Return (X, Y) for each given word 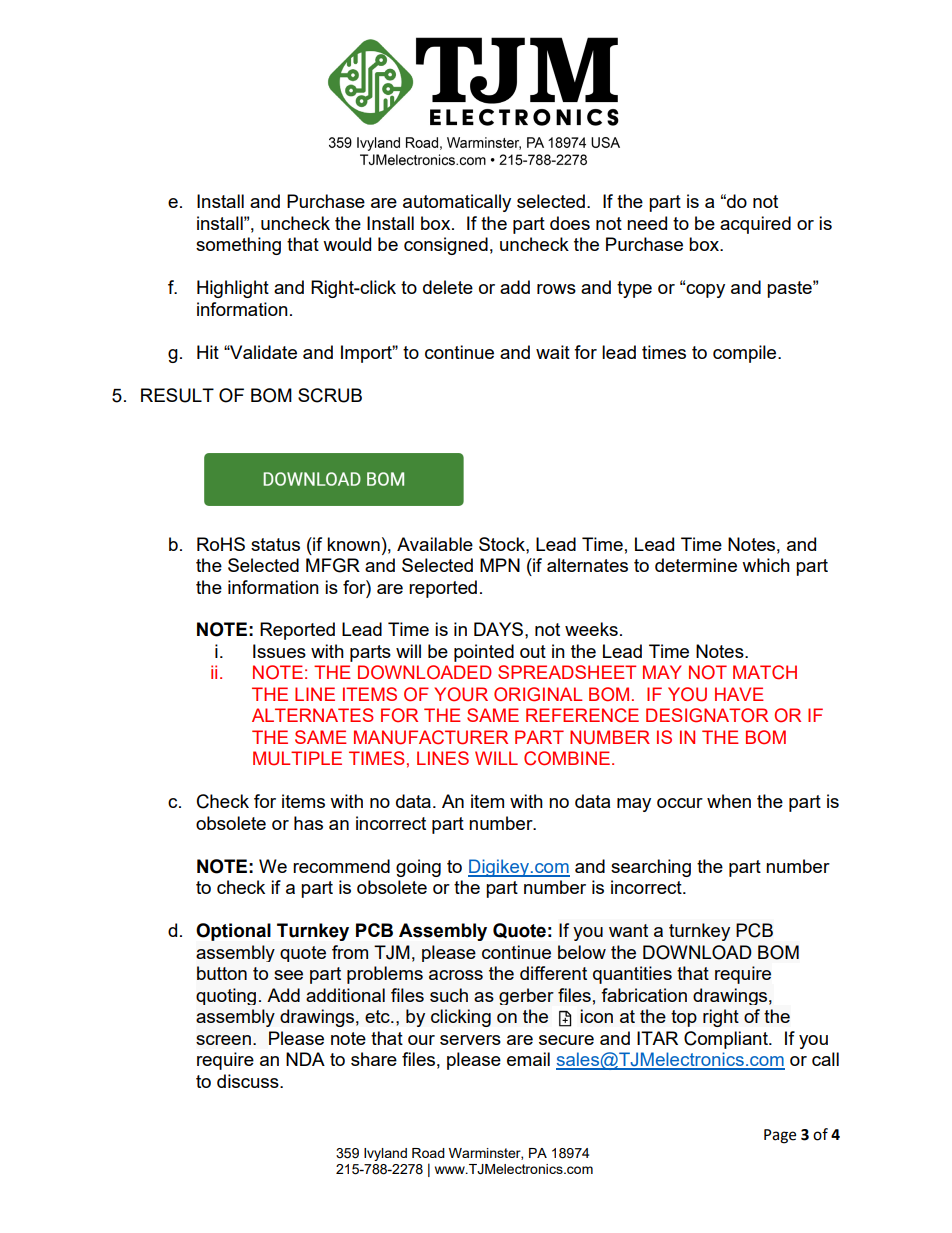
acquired (755, 225)
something (238, 246)
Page (780, 1136)
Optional (233, 932)
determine (696, 565)
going (418, 868)
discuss (249, 1081)
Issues (279, 651)
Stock (503, 544)
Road (428, 1153)
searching (651, 868)
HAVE (739, 694)
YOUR (461, 694)
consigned (446, 246)
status (275, 544)
